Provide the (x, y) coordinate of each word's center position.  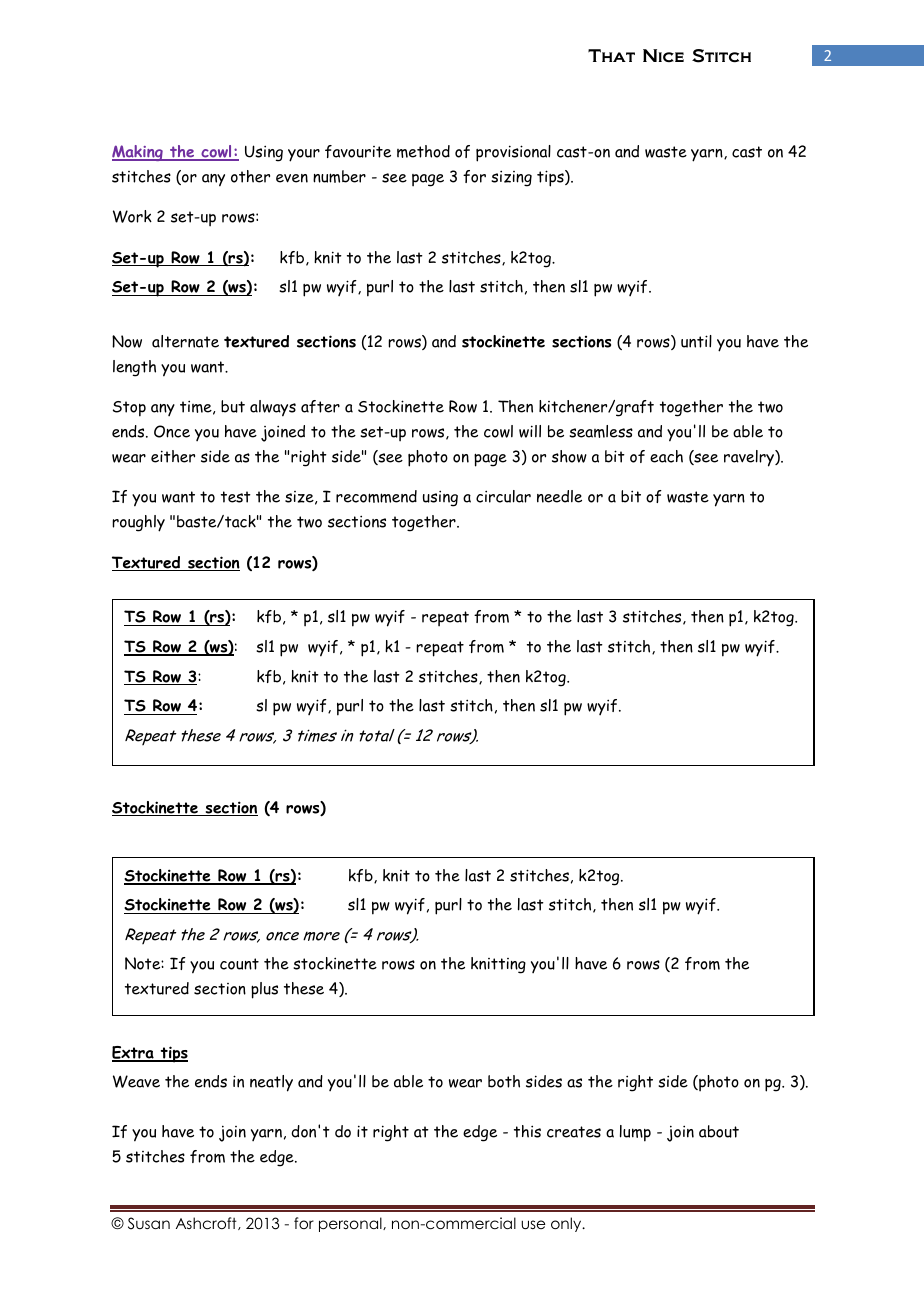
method (423, 151)
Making (138, 153)
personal (351, 1224)
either (173, 456)
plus (264, 990)
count (239, 964)
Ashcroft (207, 1223)
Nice (663, 55)
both (504, 1081)
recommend (376, 496)
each (666, 456)
